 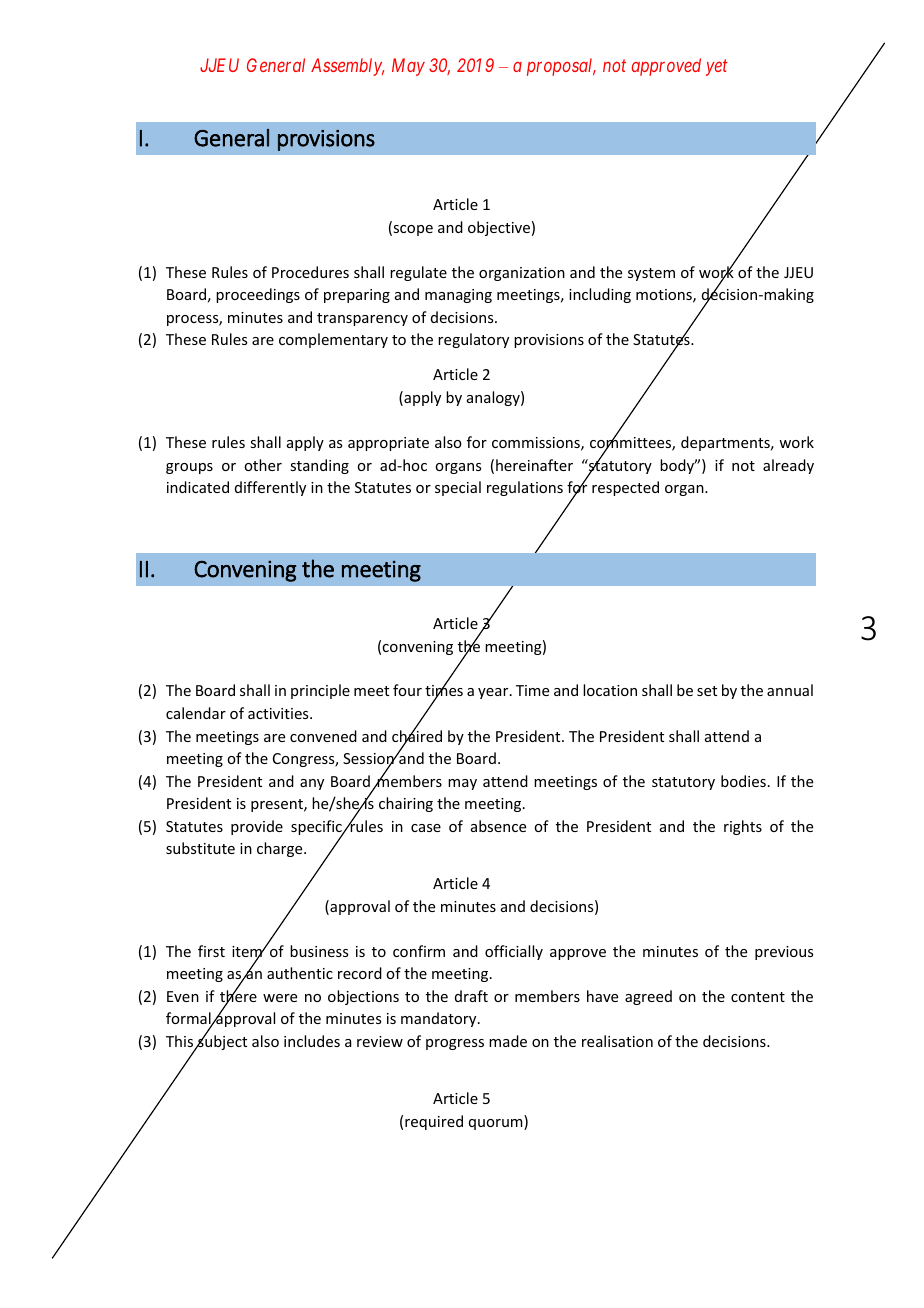 What do you see at coordinates (743, 827) in the screenshot?
I see `rights` at bounding box center [743, 827].
